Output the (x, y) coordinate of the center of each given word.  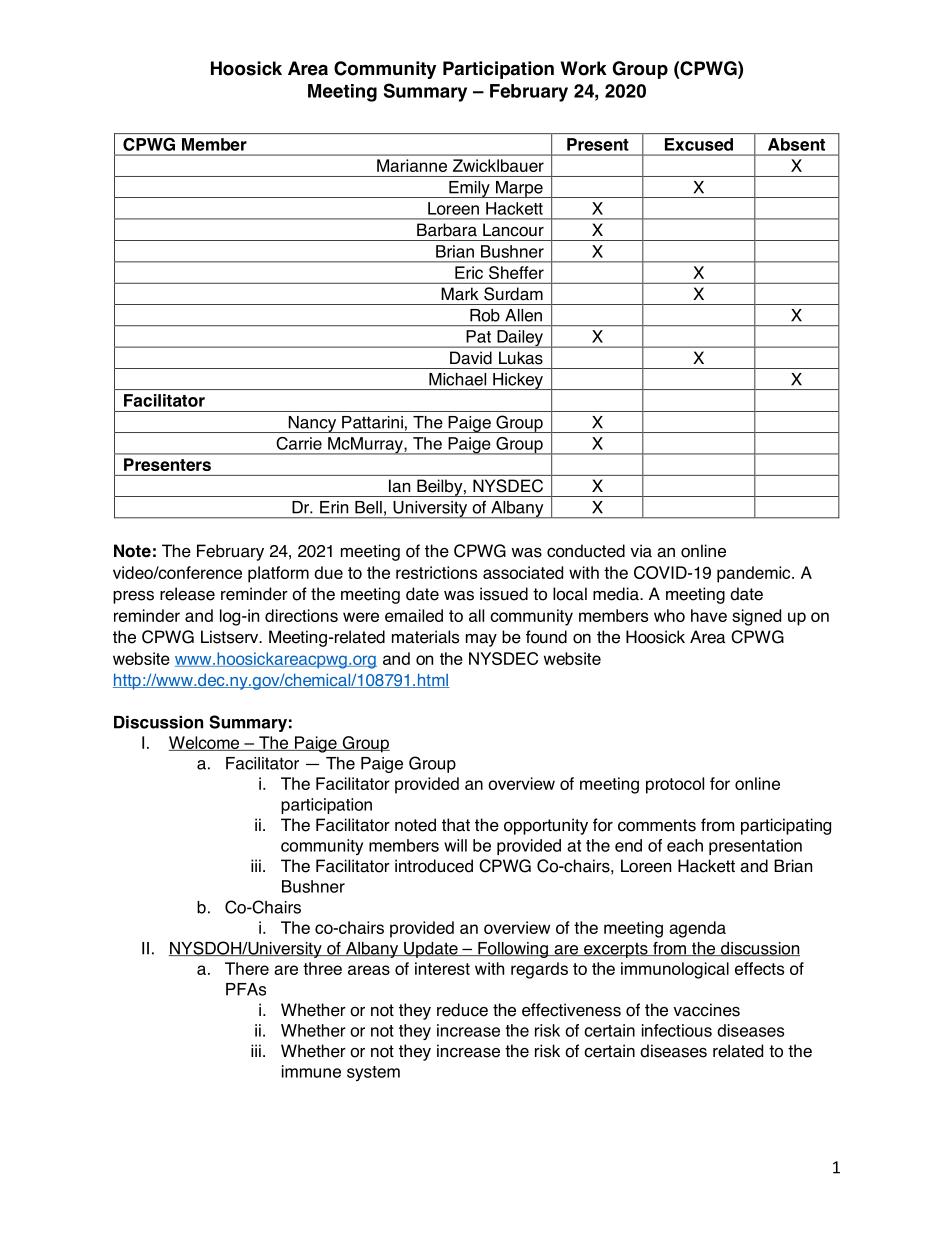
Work (583, 68)
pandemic (755, 574)
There (247, 968)
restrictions (436, 572)
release (187, 594)
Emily (469, 189)
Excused (699, 144)
